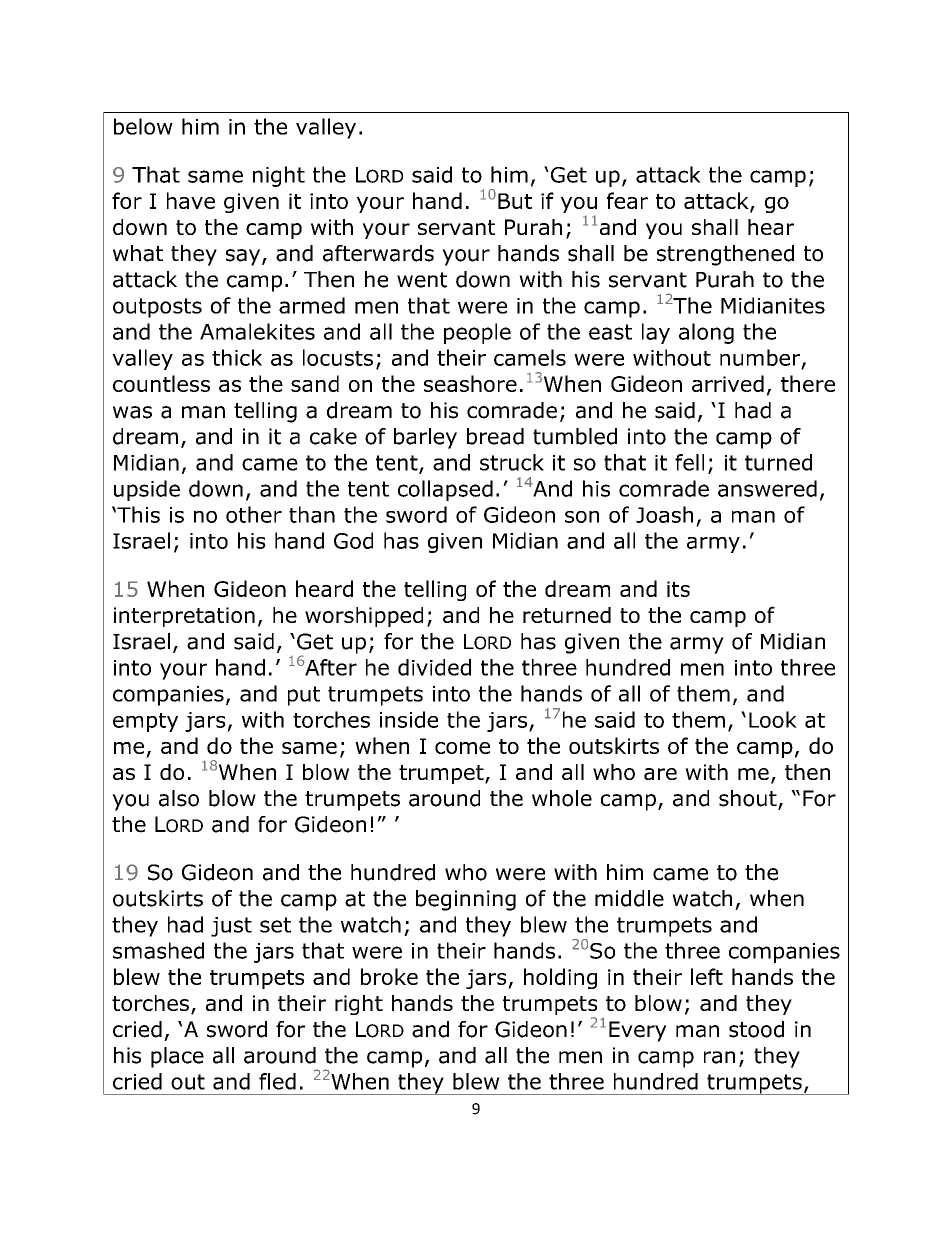 This document has width=952, height=1233. I want to click on along, so click(706, 333).
